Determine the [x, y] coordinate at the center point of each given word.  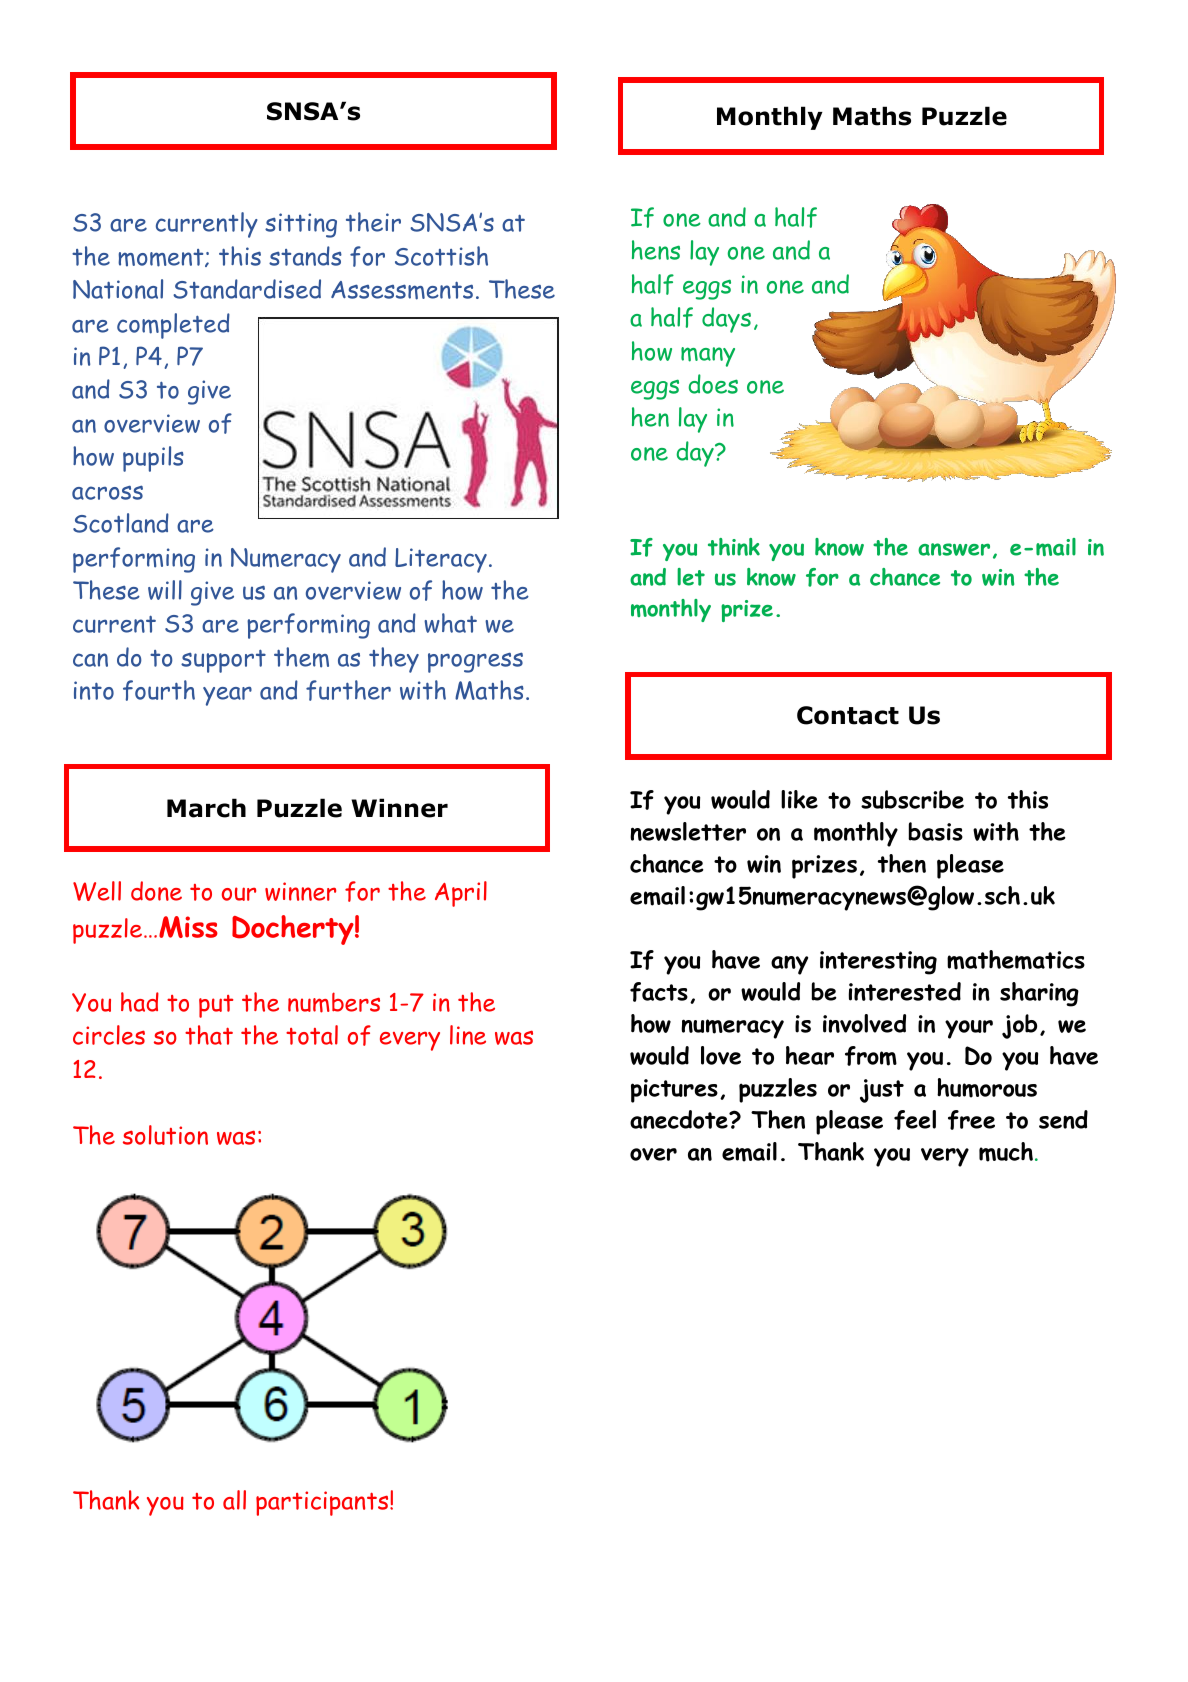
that [209, 1035]
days [726, 320]
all [234, 1500]
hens [656, 250]
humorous [987, 1088]
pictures [674, 1091]
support [223, 661]
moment [162, 258]
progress [475, 662]
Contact [848, 715]
